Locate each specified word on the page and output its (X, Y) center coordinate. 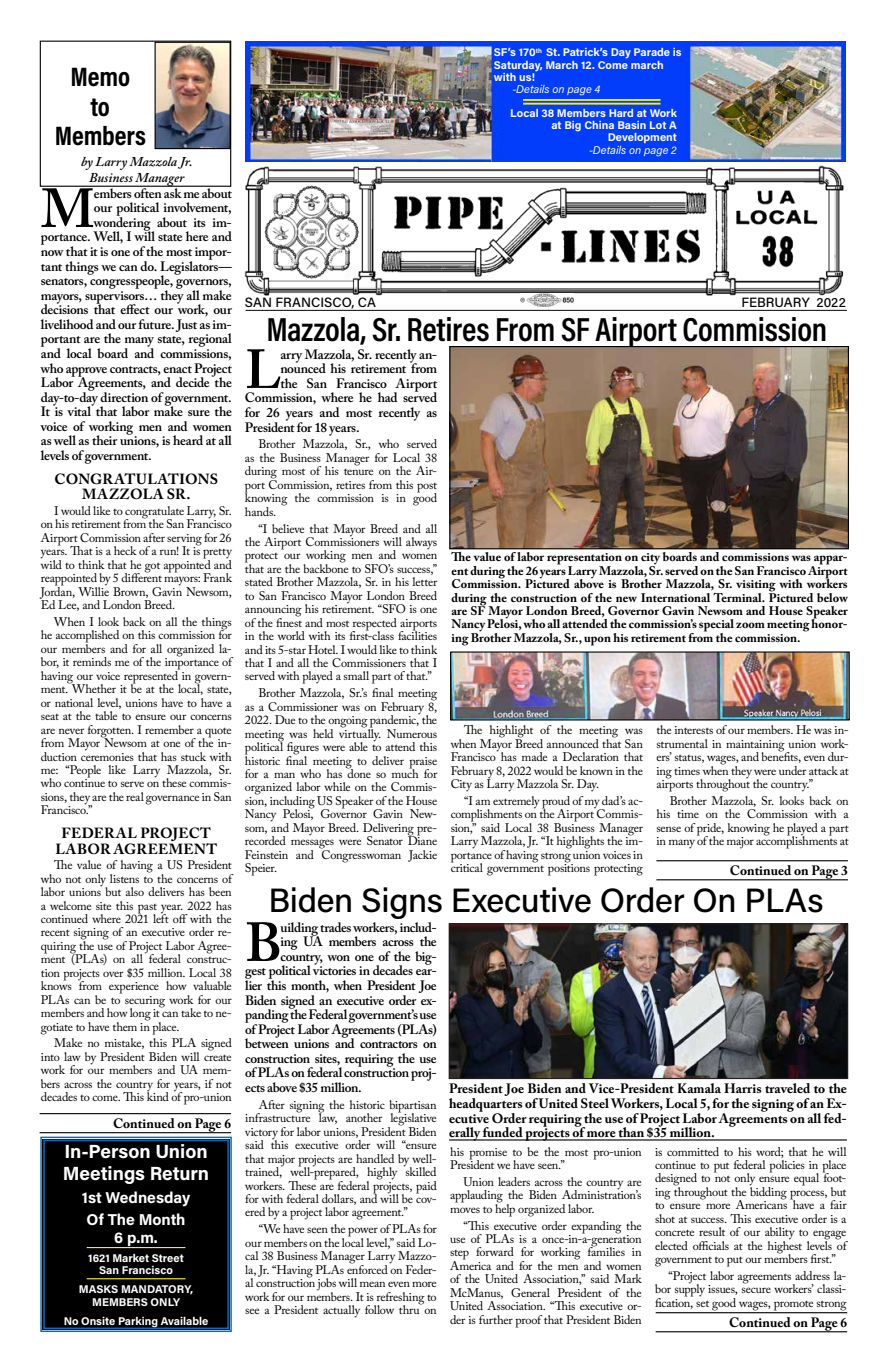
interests (694, 730)
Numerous (412, 733)
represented (152, 677)
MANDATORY (157, 1290)
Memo (101, 77)
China (599, 125)
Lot (658, 125)
